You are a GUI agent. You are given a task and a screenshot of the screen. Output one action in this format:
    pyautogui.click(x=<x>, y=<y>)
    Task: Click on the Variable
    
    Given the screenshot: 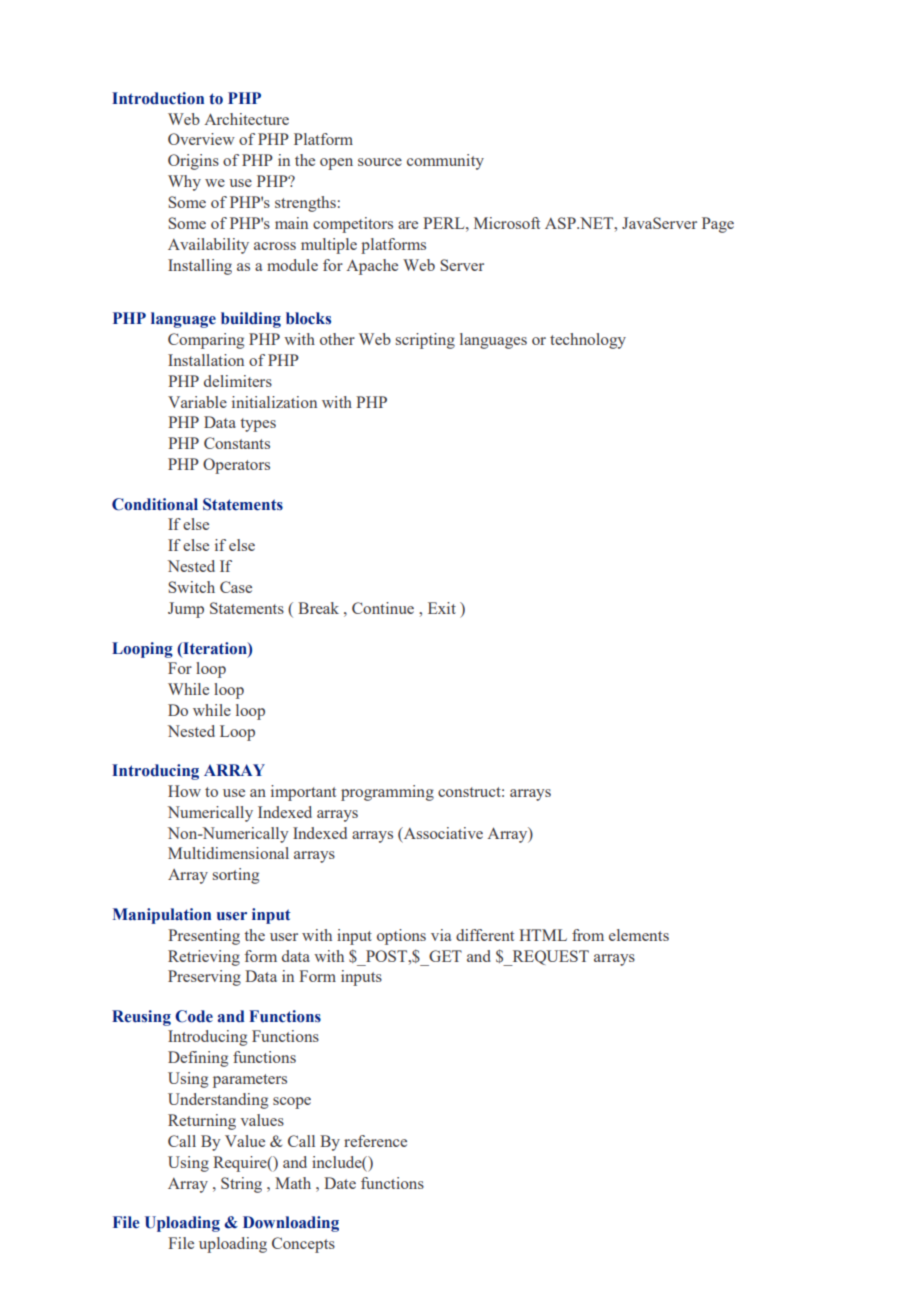 What is the action you would take?
    pyautogui.click(x=197, y=402)
